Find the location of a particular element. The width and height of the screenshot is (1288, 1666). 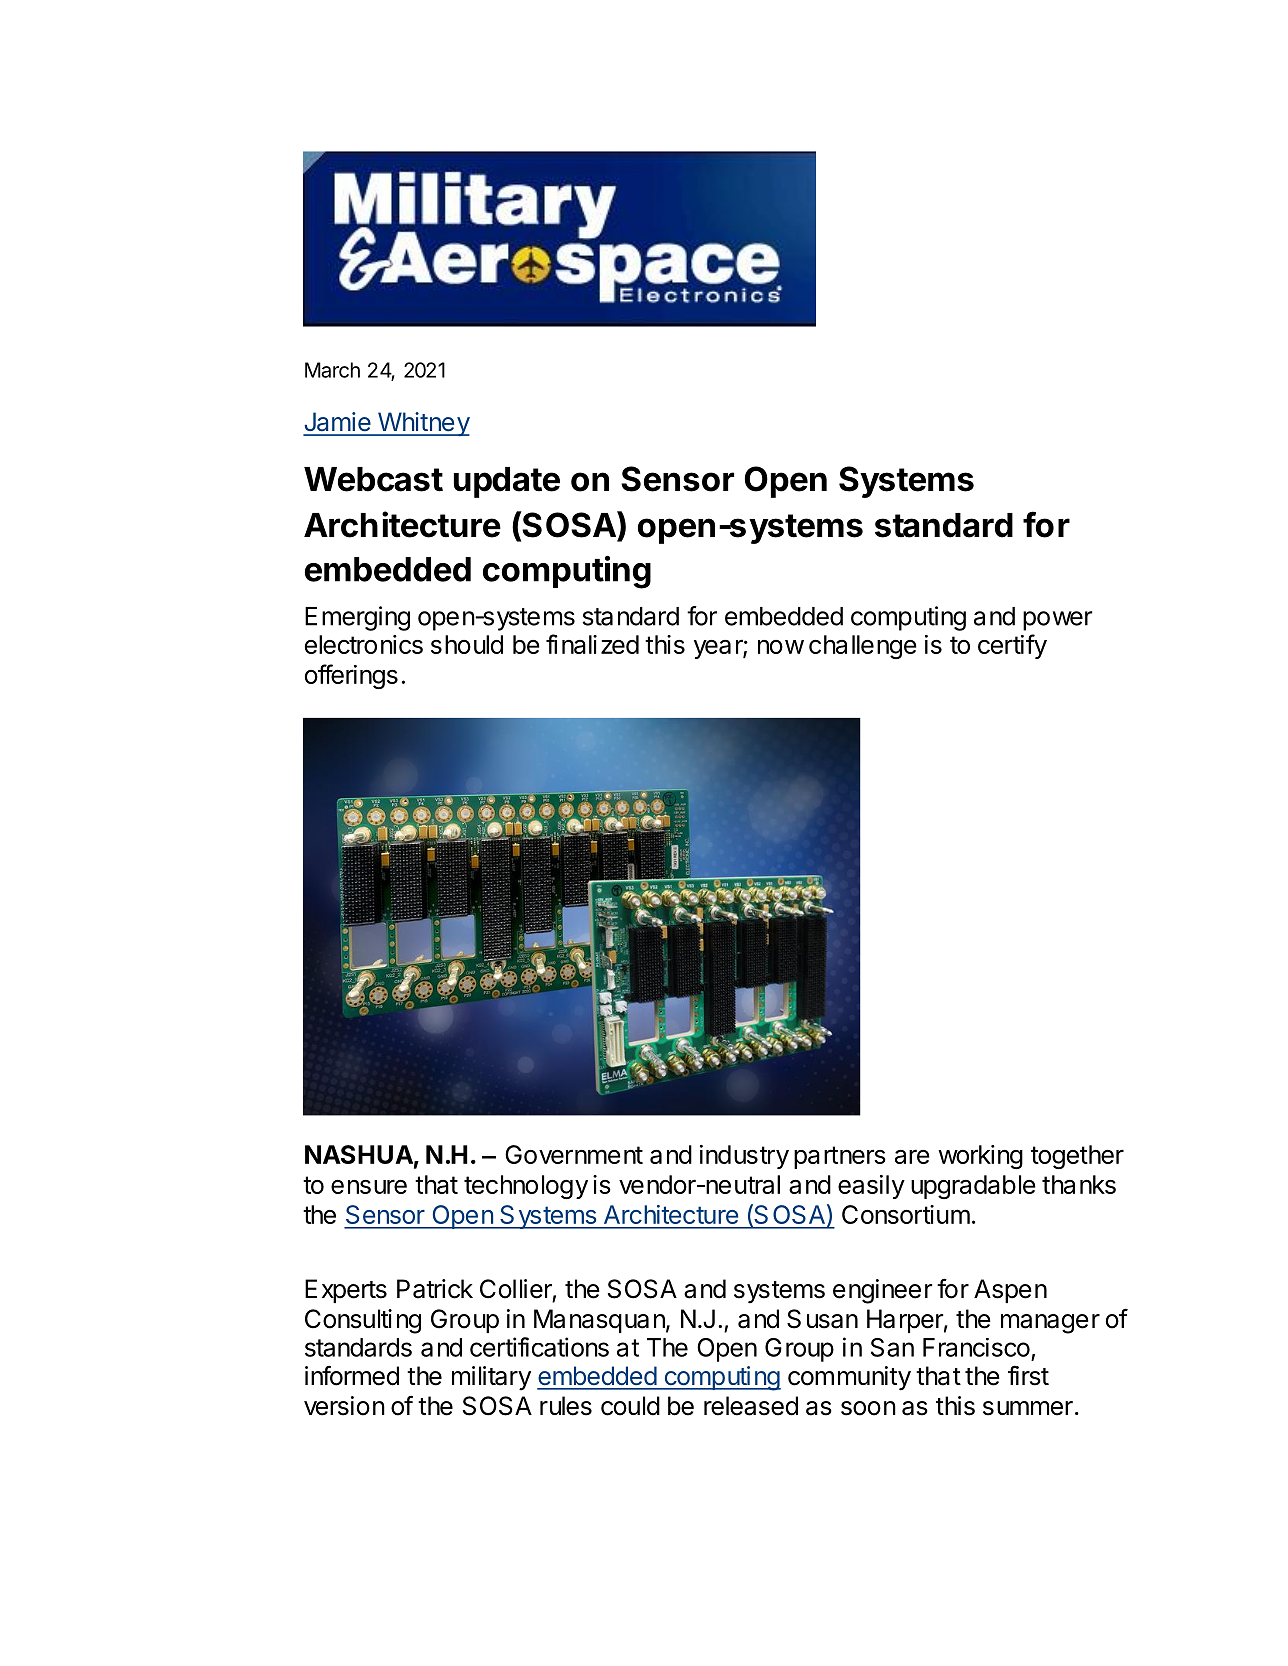

Whitney is located at coordinates (422, 424).
